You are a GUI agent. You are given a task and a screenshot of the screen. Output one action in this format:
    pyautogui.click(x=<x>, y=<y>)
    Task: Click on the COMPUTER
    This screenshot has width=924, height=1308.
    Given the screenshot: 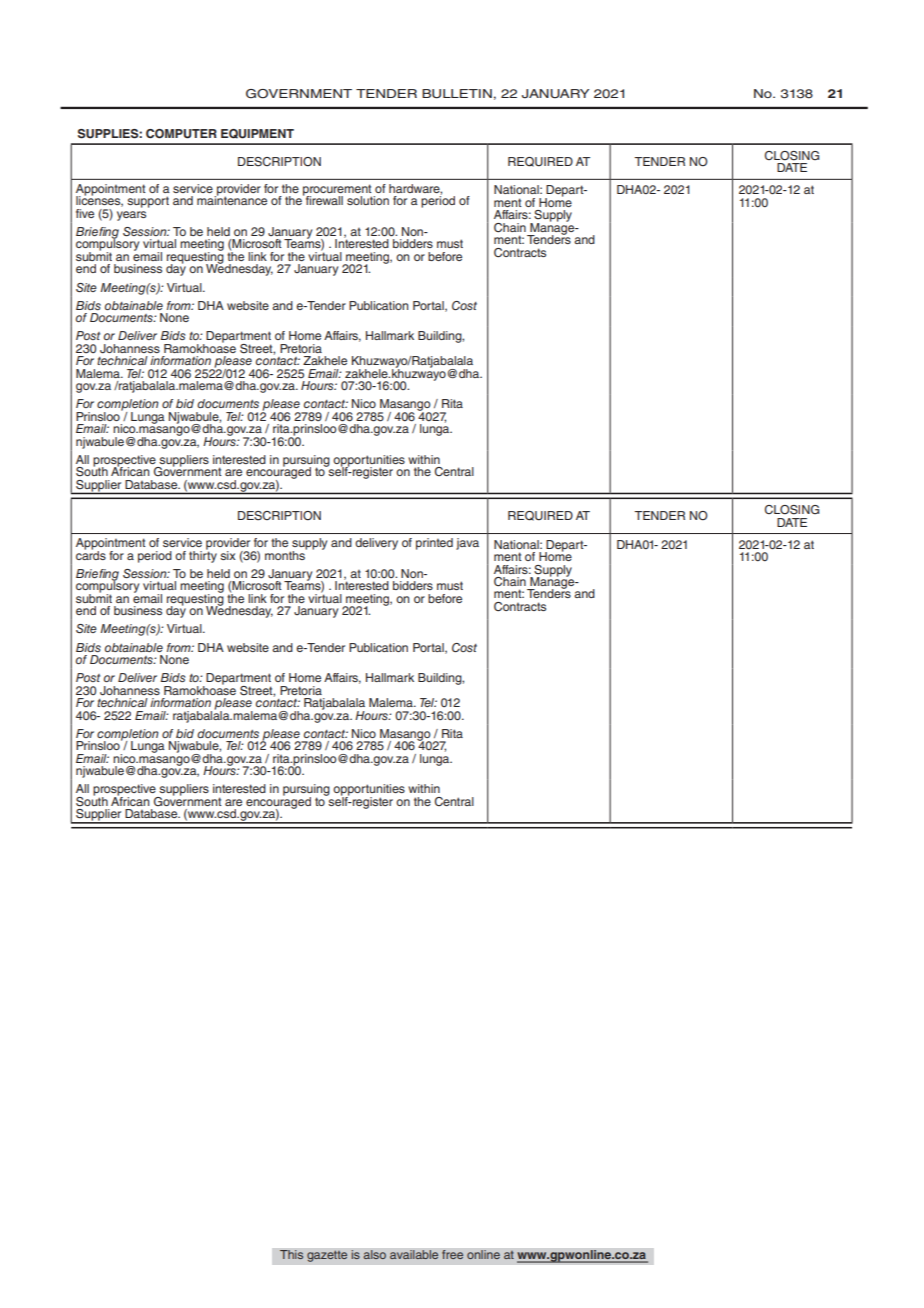 What is the action you would take?
    pyautogui.click(x=181, y=134)
